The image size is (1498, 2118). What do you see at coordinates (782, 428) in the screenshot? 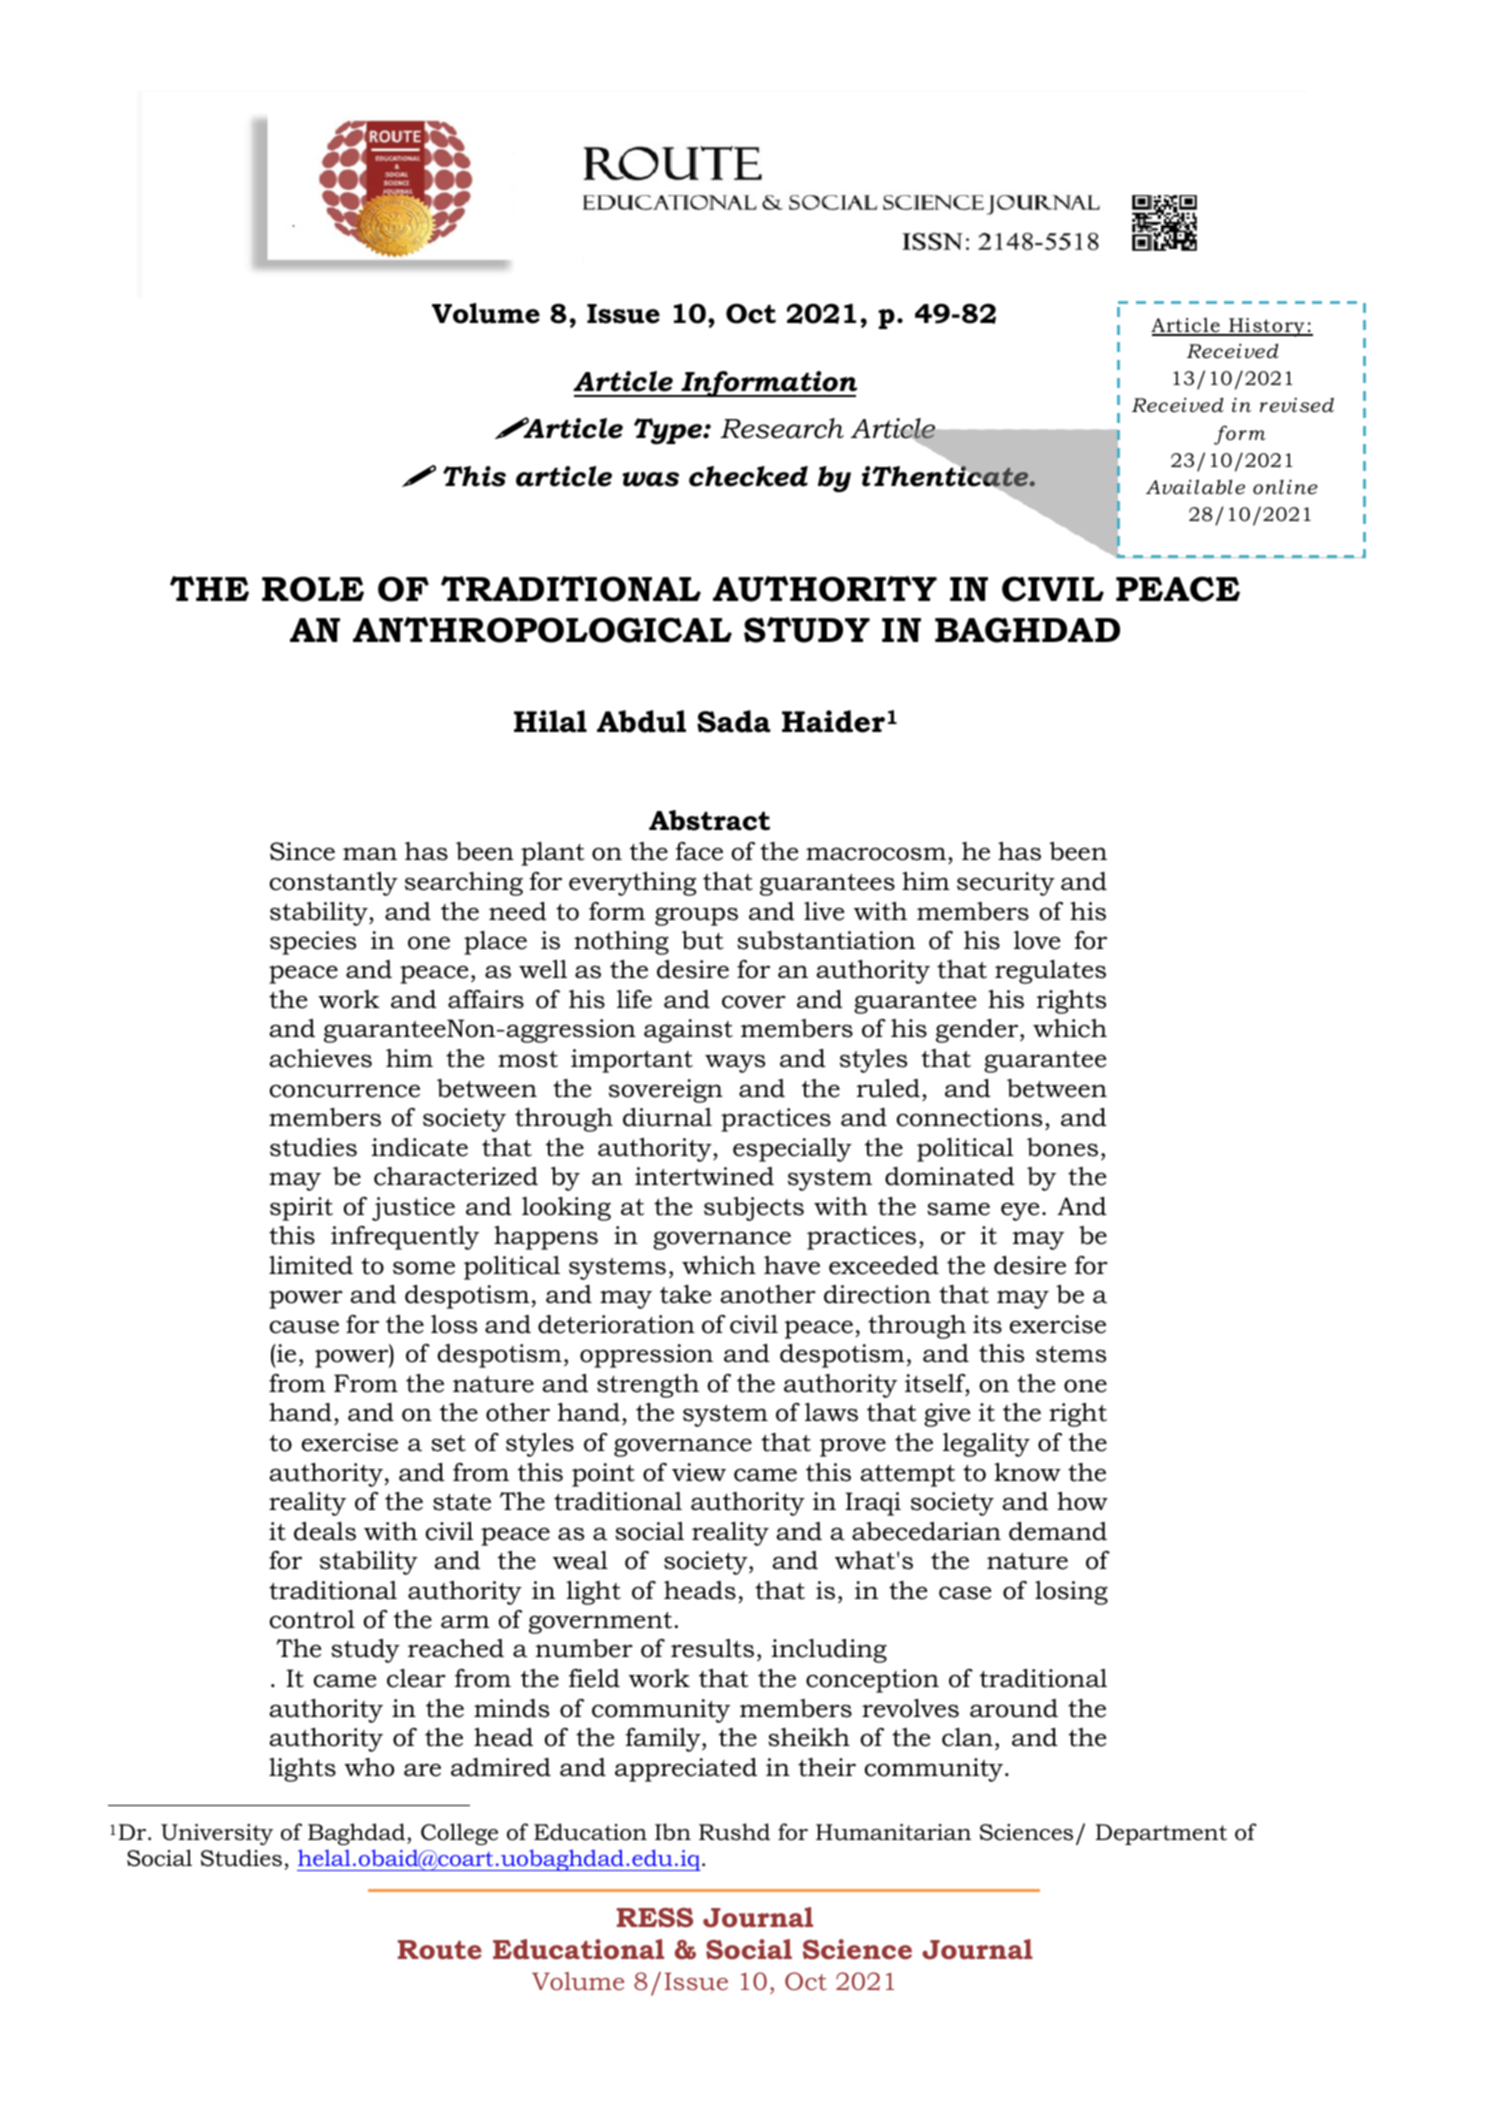
I see `Research` at bounding box center [782, 428].
